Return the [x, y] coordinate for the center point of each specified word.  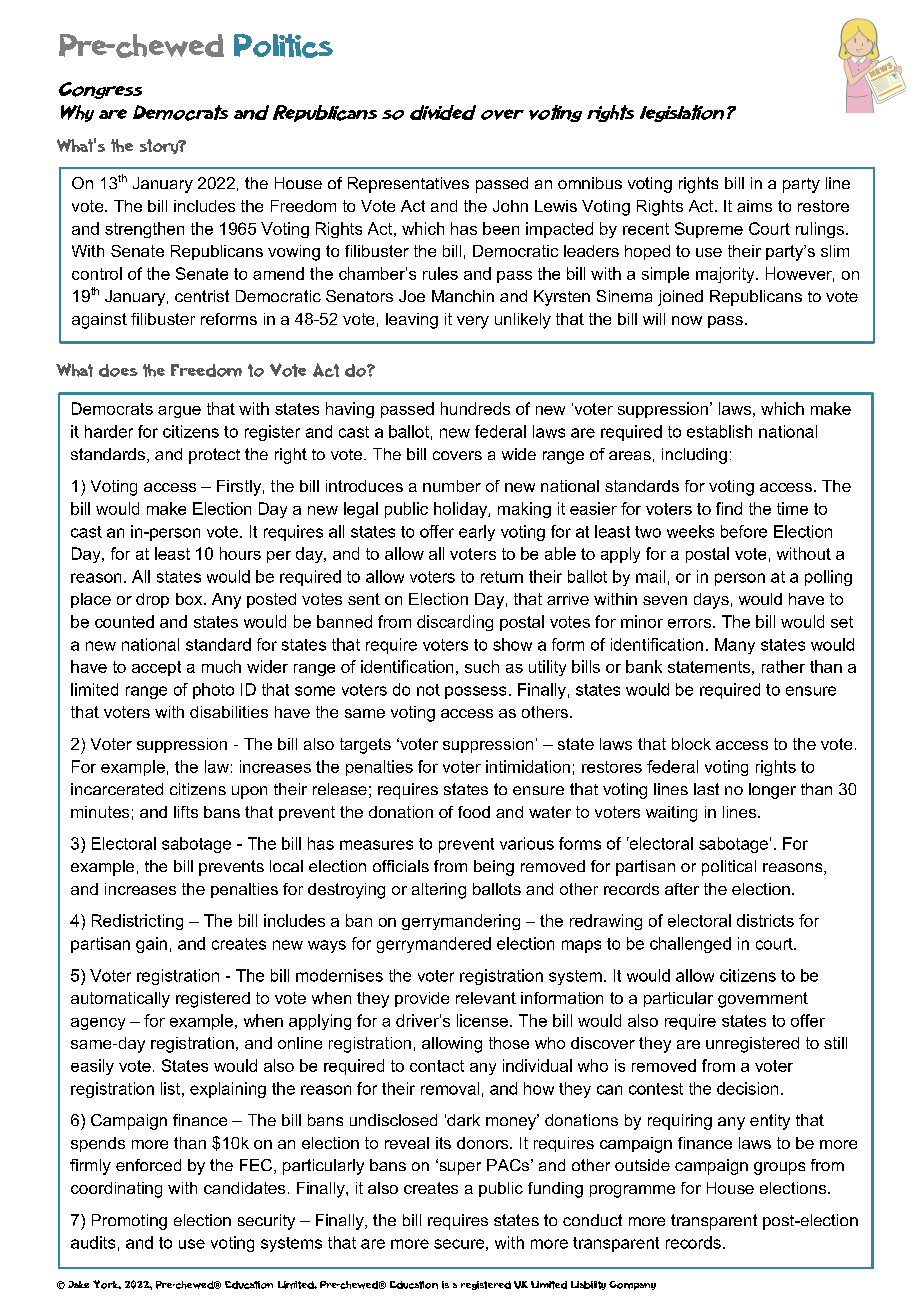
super [459, 1168]
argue [179, 412]
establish [719, 431]
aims [754, 206]
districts [765, 920]
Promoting [129, 1222]
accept [156, 668]
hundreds [475, 408]
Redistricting [137, 922]
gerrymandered [434, 945]
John [510, 206]
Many [735, 646]
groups [779, 1168]
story [160, 146]
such [482, 666]
